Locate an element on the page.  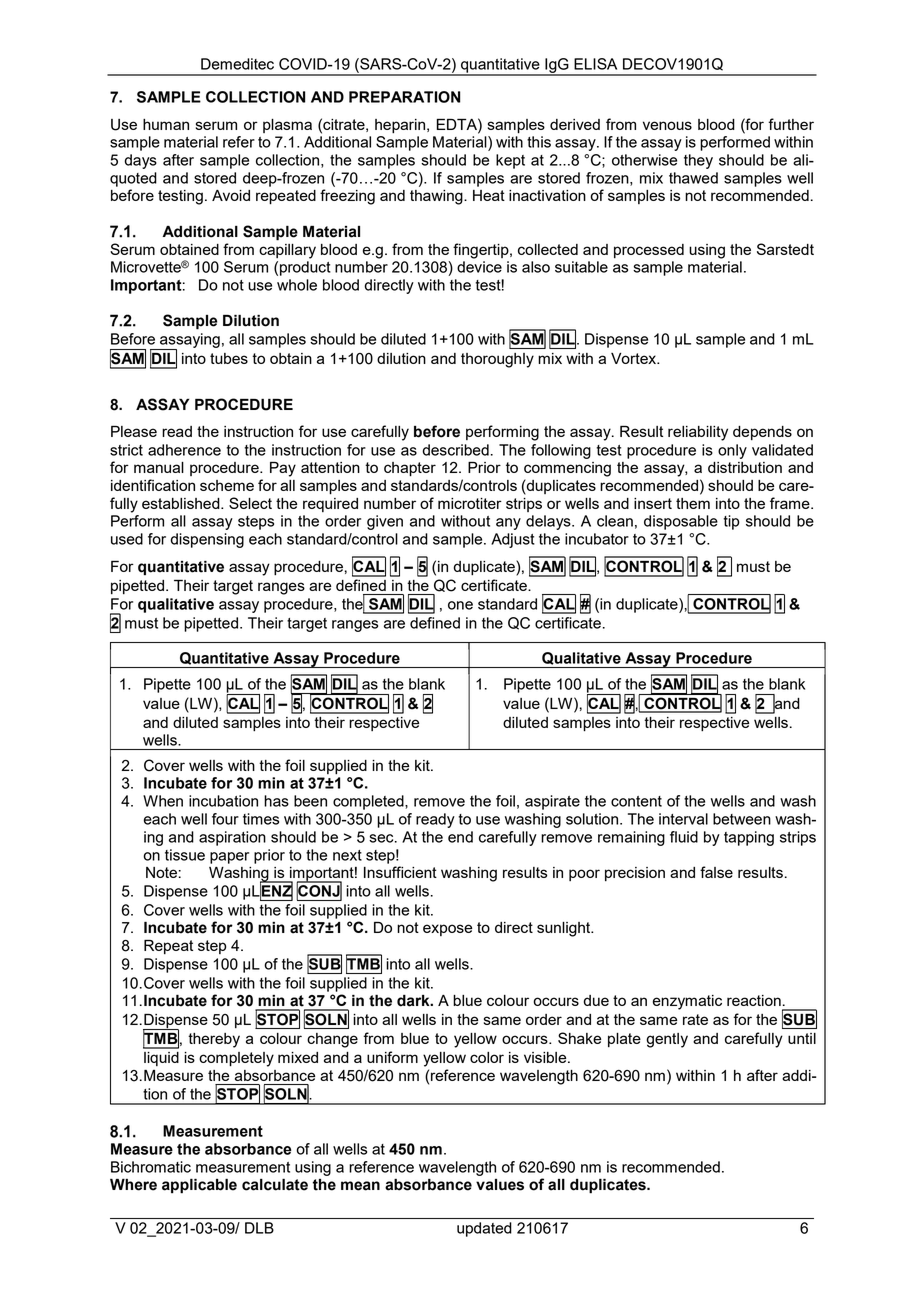
expose is located at coordinates (447, 930).
